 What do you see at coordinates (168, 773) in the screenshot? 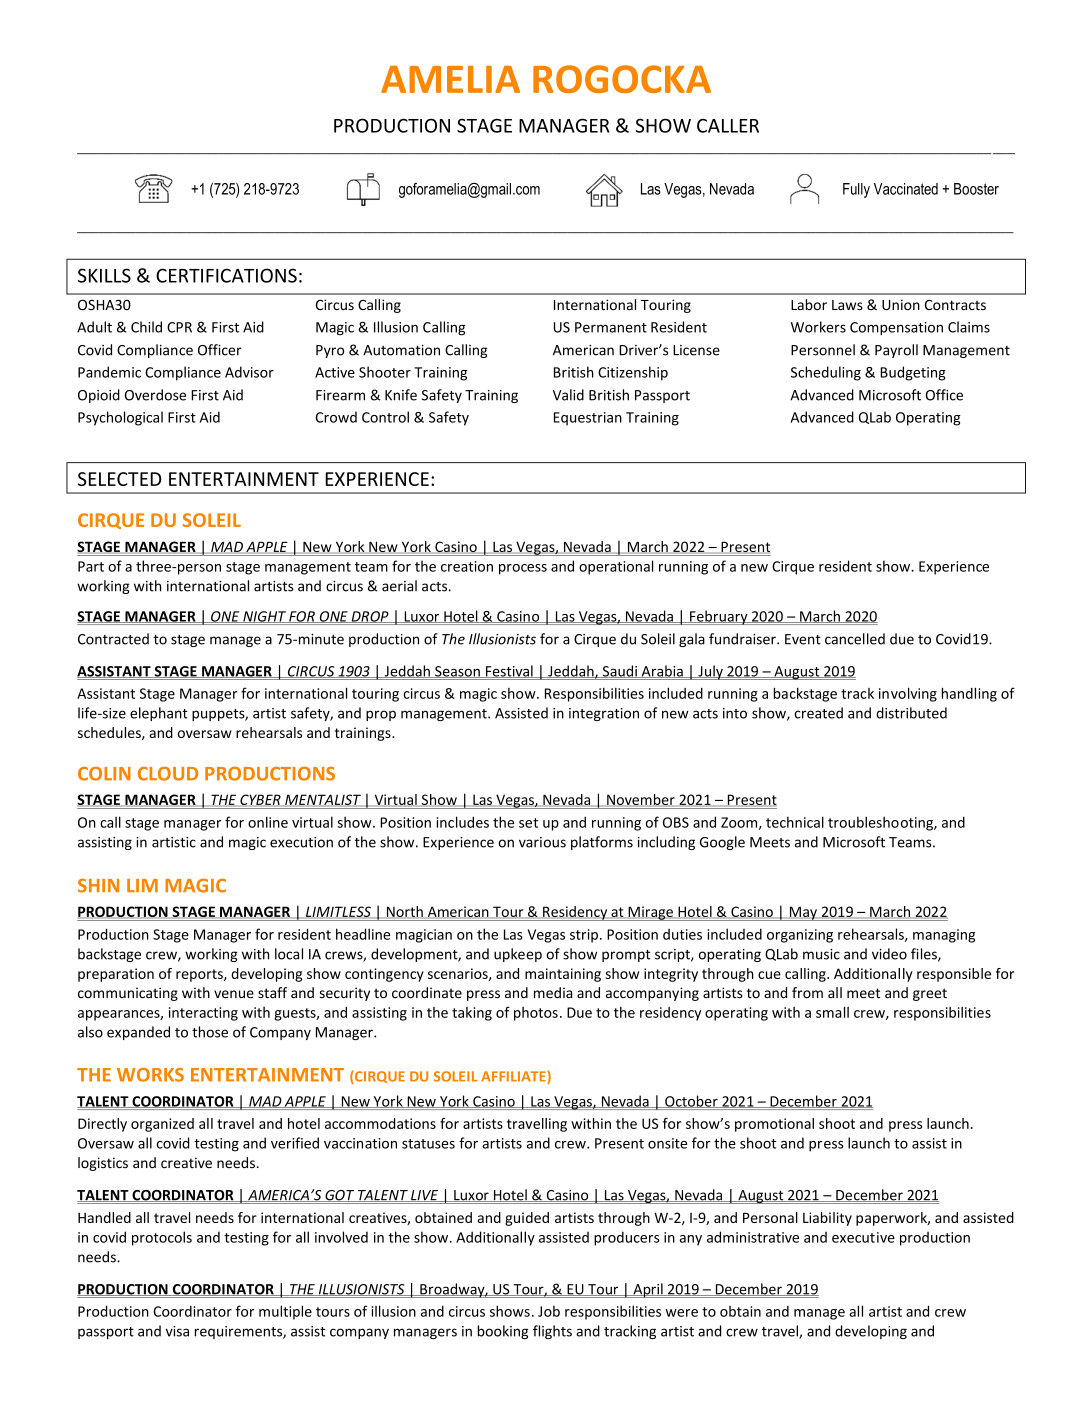
I see `CLOUD` at bounding box center [168, 773].
